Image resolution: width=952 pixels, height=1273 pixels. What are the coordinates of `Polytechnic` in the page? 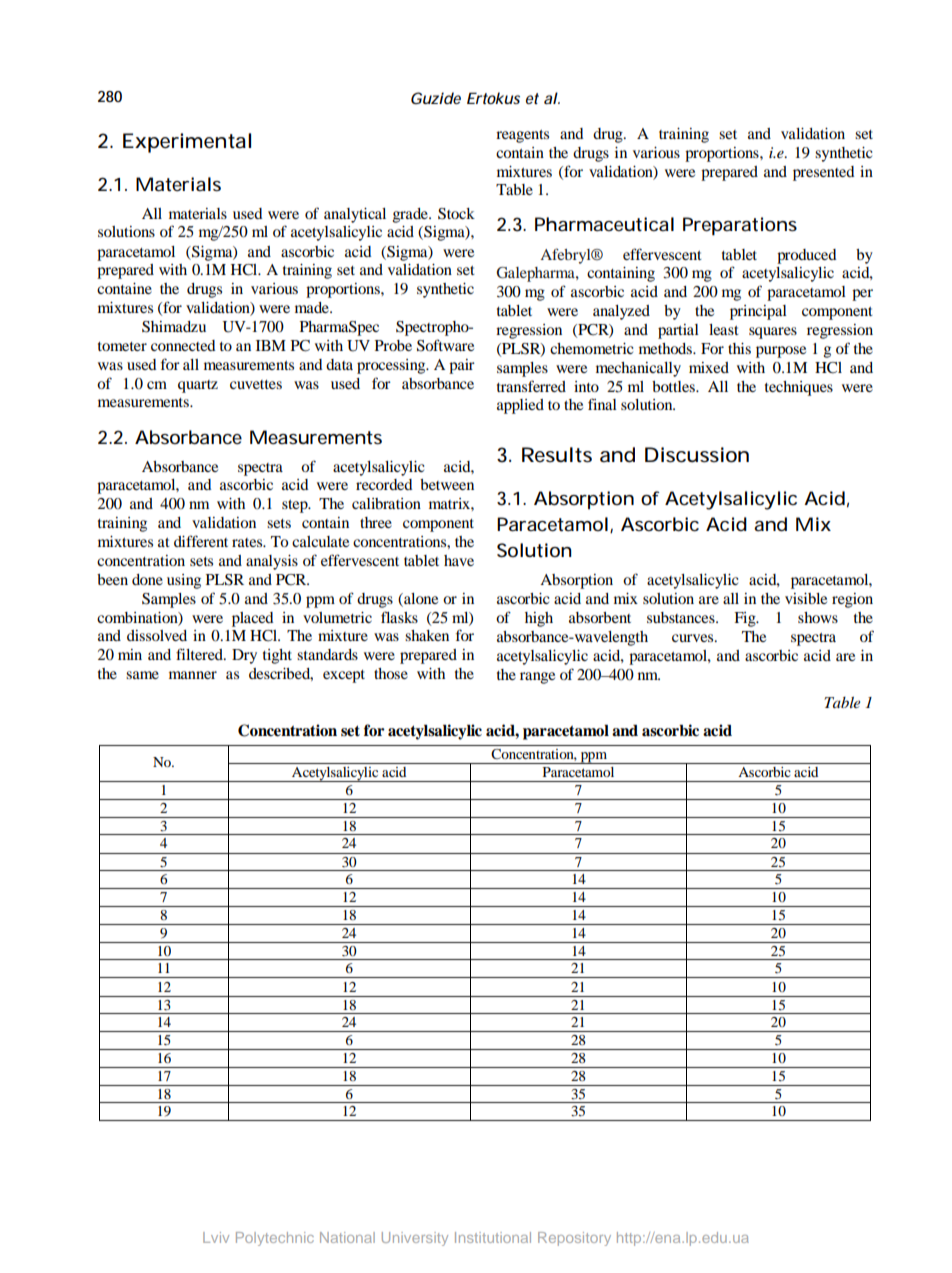 It's located at (275, 1239).
